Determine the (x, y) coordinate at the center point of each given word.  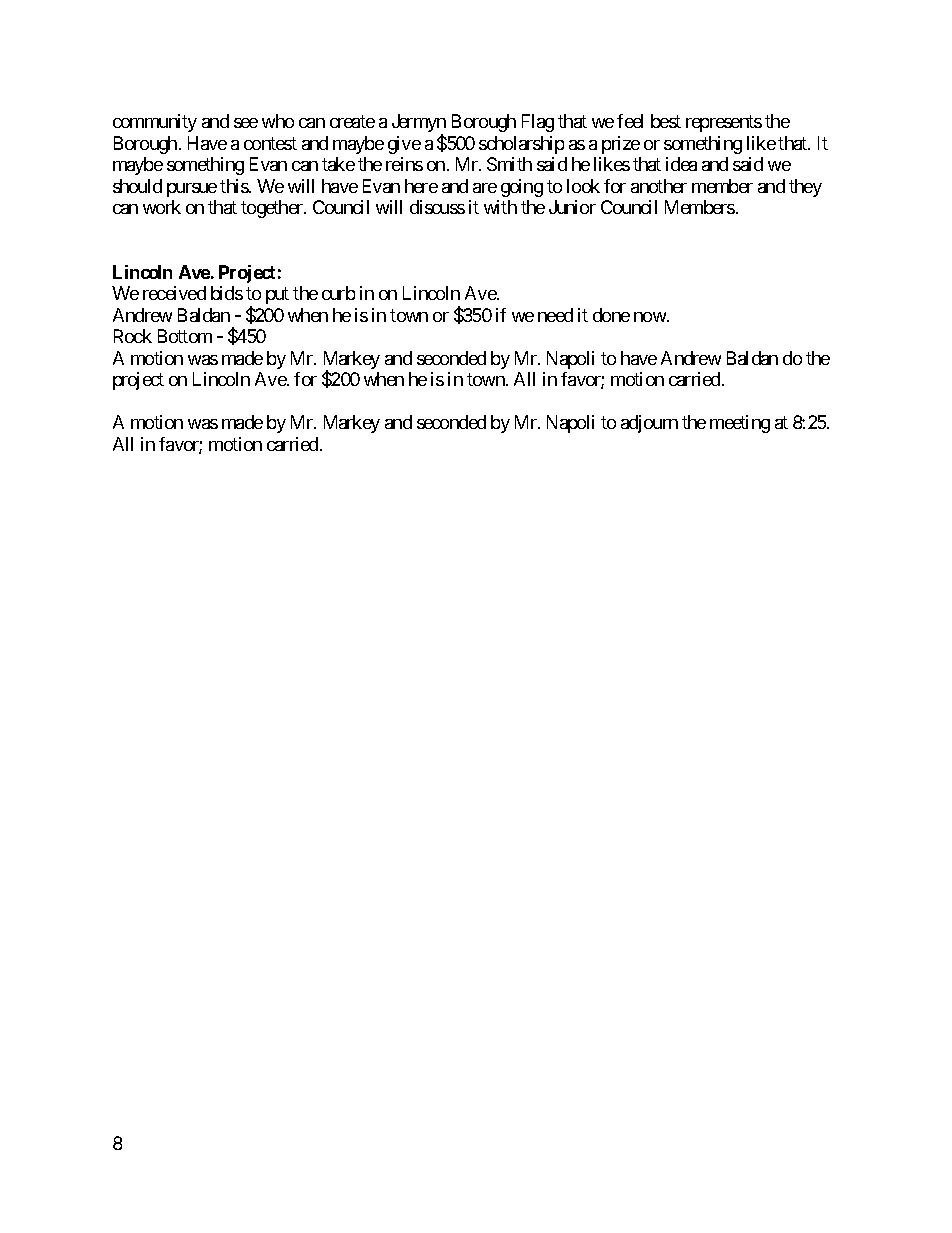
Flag (538, 123)
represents (724, 124)
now (651, 317)
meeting (740, 424)
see (246, 123)
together (273, 209)
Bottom (185, 336)
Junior (572, 207)
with (500, 207)
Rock (133, 336)
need (555, 315)
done (611, 315)
